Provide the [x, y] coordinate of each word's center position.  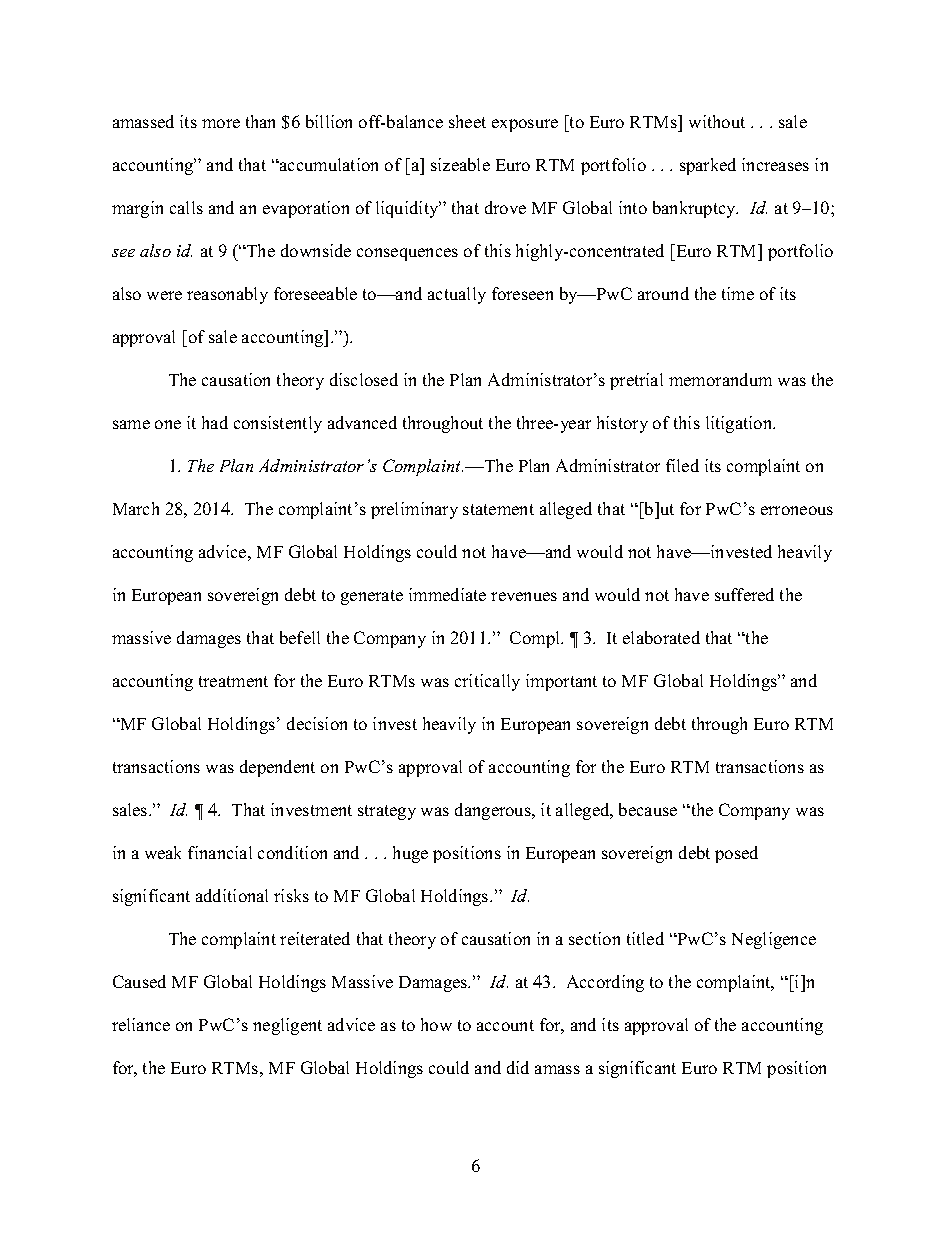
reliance [141, 1024]
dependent [277, 768]
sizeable [460, 164]
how [436, 1024]
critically [487, 682]
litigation [740, 424]
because [648, 809]
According [605, 983]
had [215, 422]
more [221, 123]
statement [498, 509]
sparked [708, 166]
